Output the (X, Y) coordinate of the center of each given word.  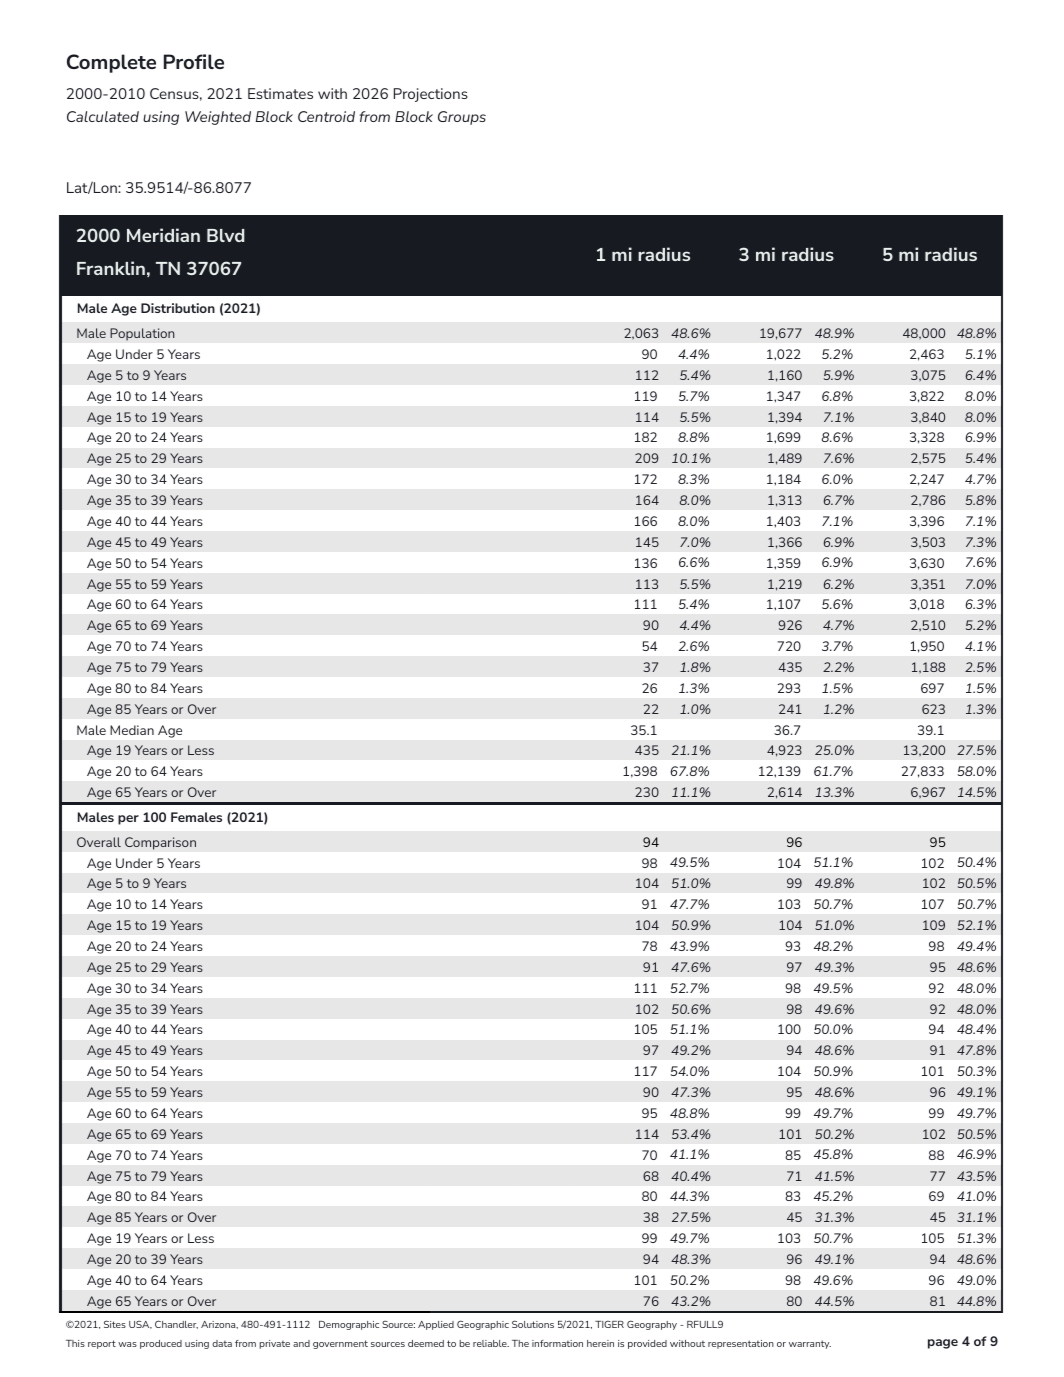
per (128, 820)
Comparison (160, 843)
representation (741, 1344)
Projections (431, 95)
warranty (810, 1344)
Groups (462, 118)
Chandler (176, 1324)
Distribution (178, 308)
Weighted (218, 118)
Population (142, 334)
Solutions (533, 1324)
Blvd (226, 235)
